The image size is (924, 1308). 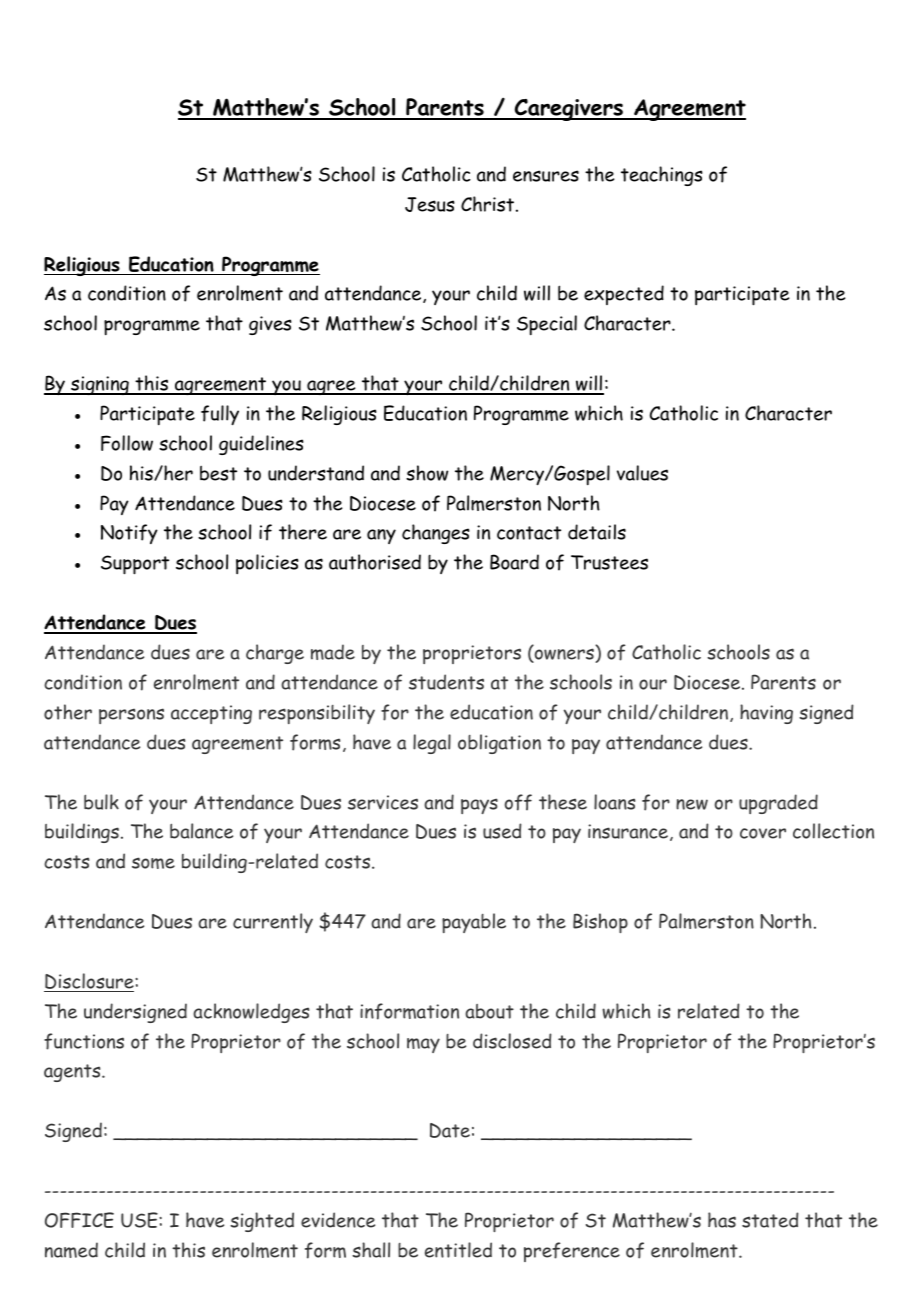 I want to click on OFFICE, so click(x=79, y=1220).
